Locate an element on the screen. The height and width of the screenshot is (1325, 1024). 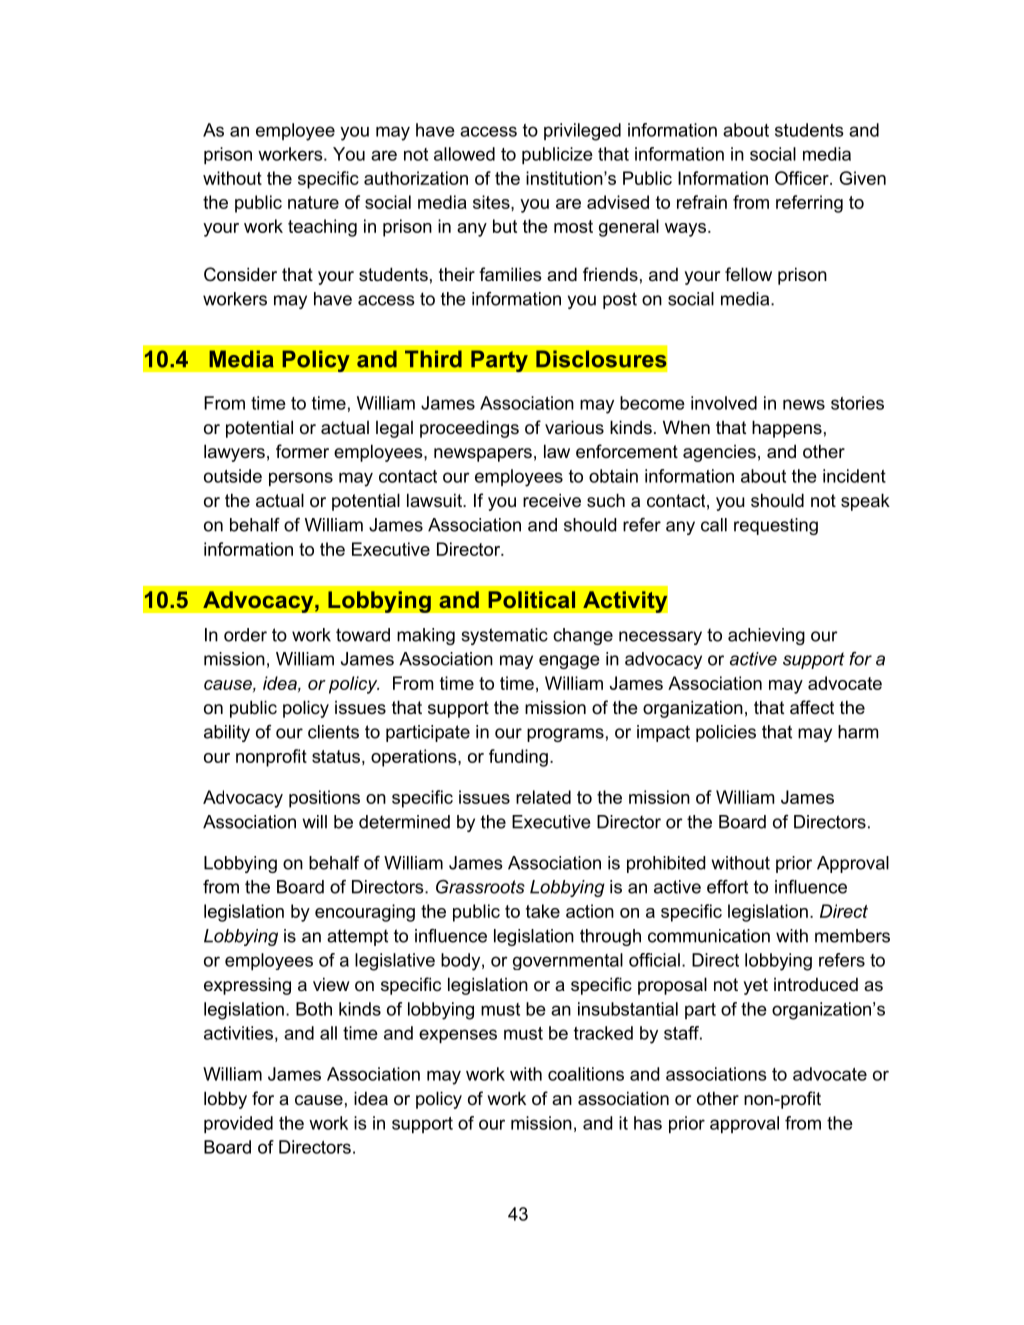
receive is located at coordinates (552, 500).
